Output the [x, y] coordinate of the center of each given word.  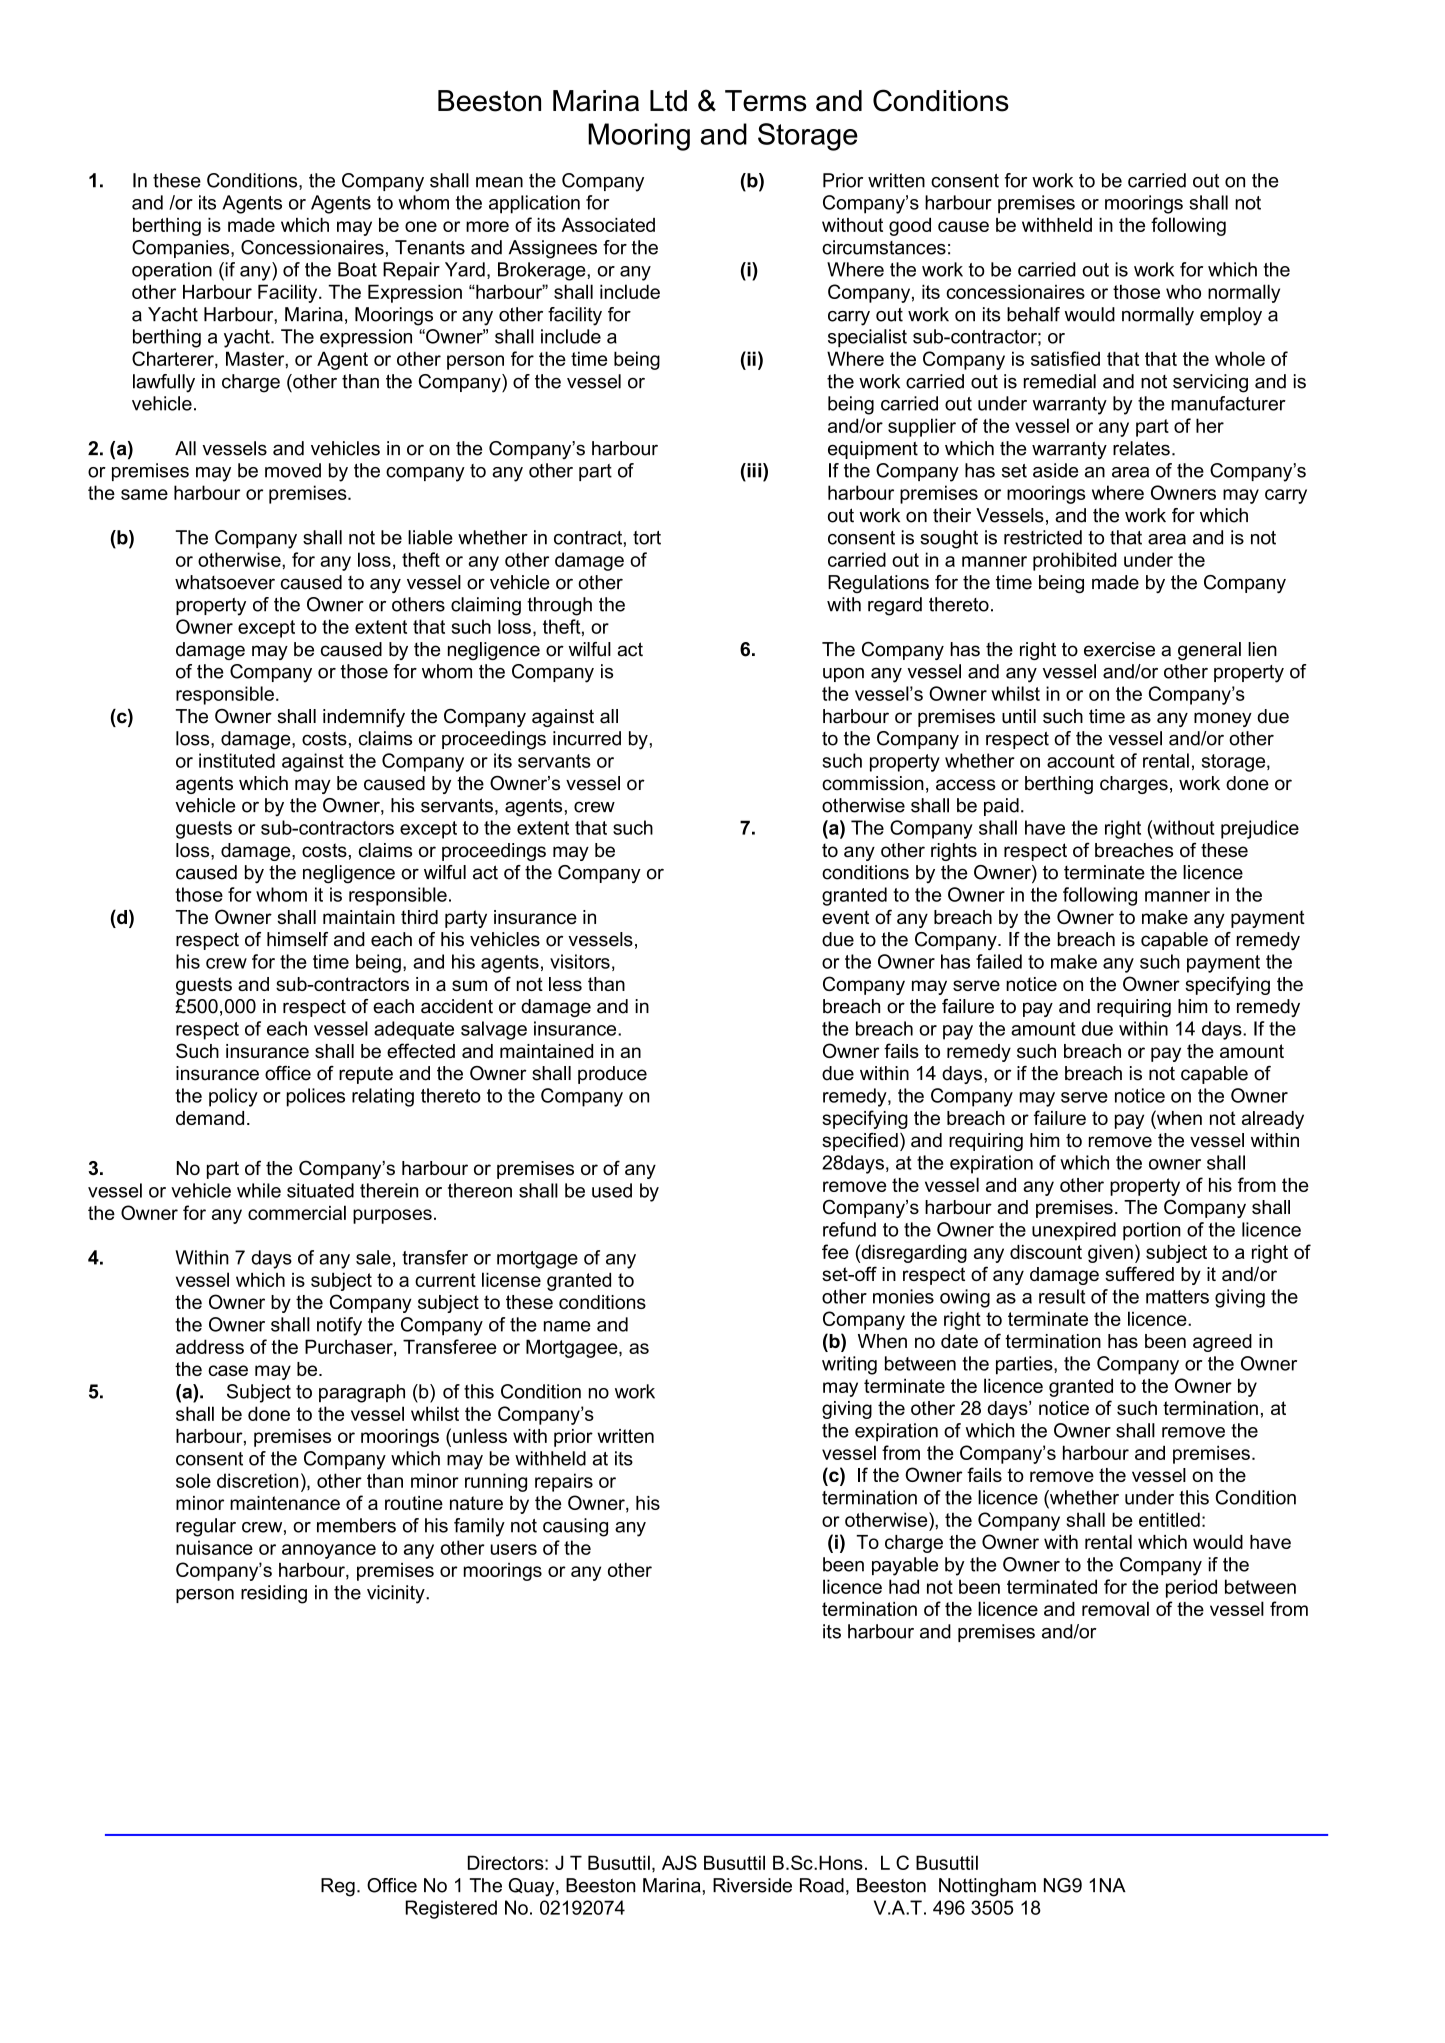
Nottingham [987, 1887]
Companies [182, 249]
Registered [451, 1909]
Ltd [668, 101]
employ [1231, 316]
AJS [679, 1862]
